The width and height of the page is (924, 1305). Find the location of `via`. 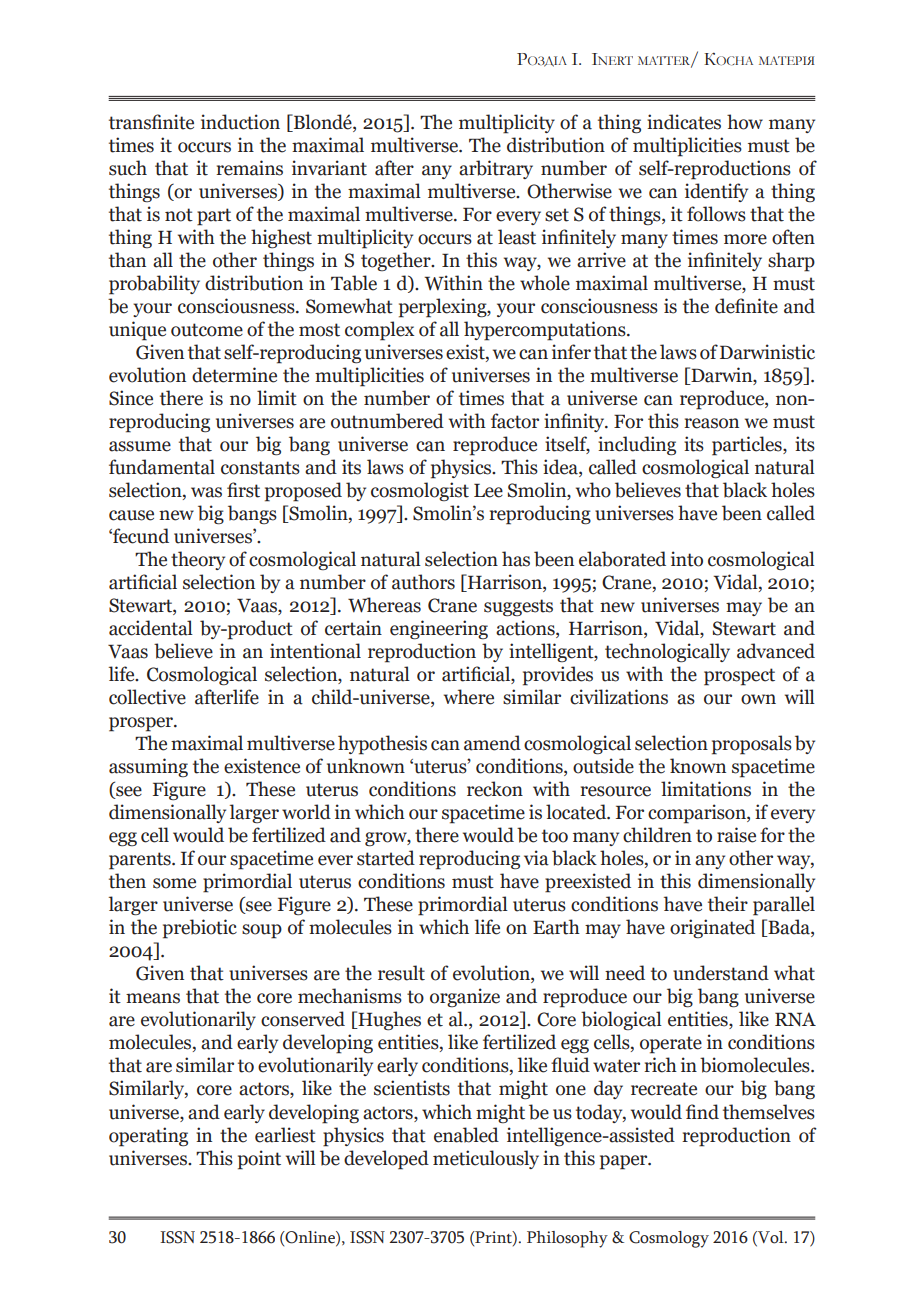

via is located at coordinates (536, 858).
